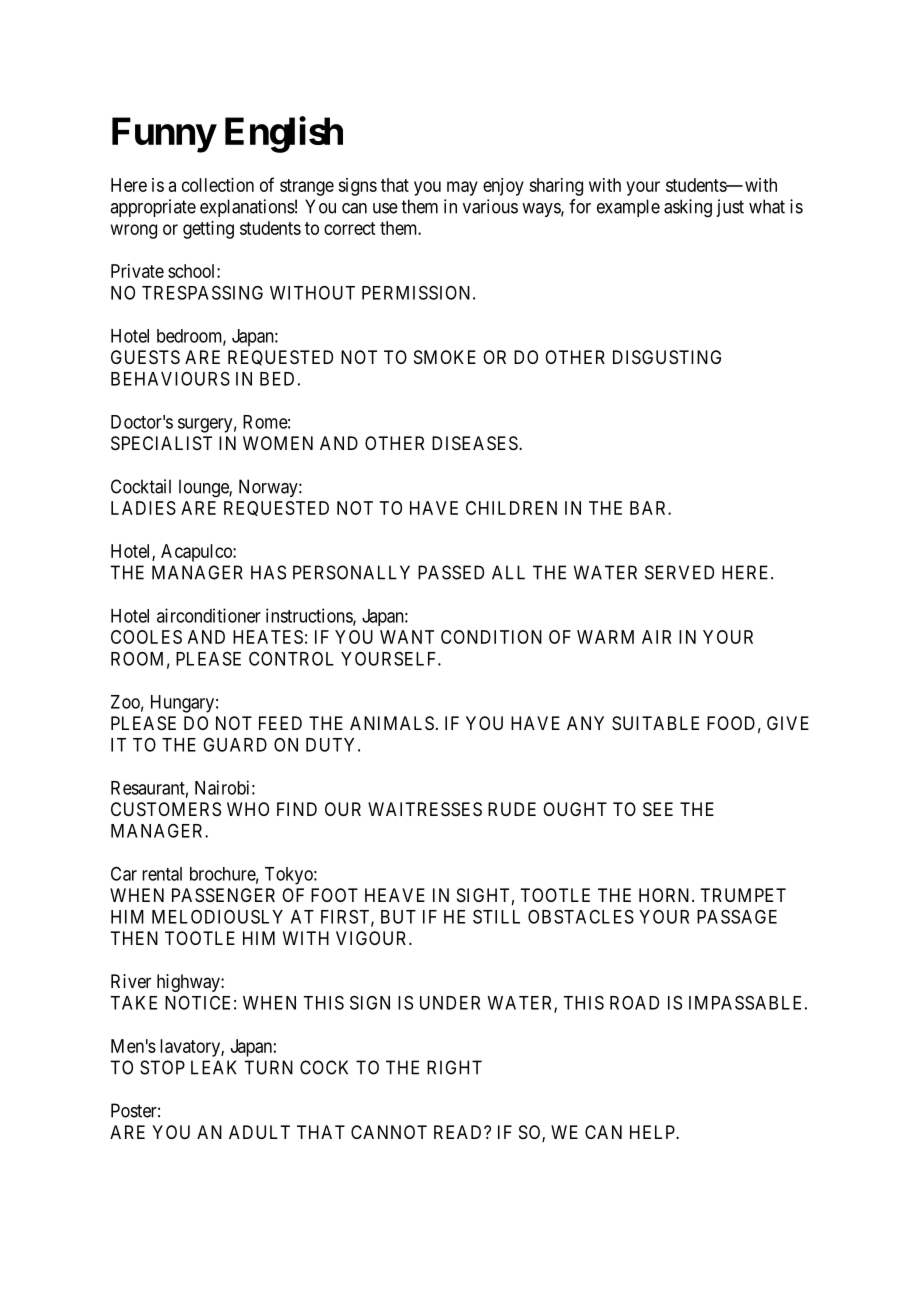 This screenshot has width=924, height=1308. I want to click on DISEASES, so click(476, 443).
